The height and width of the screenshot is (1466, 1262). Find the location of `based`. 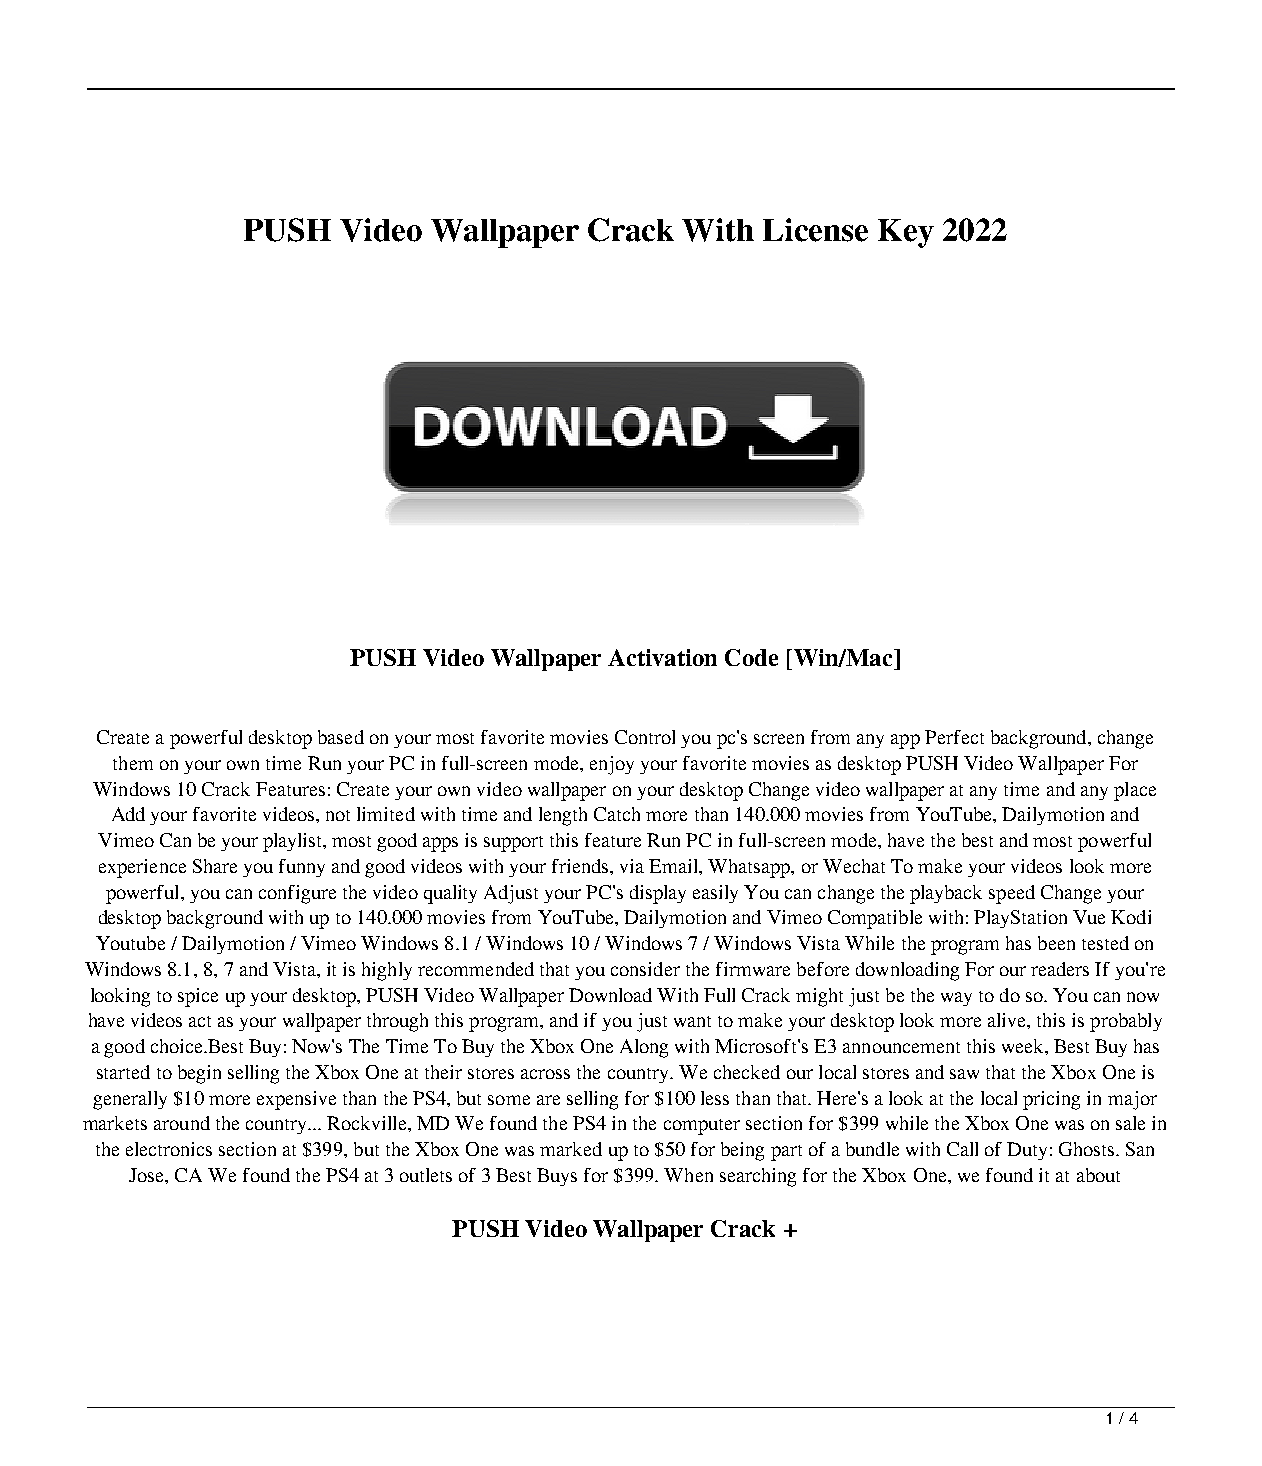

based is located at coordinates (341, 737).
